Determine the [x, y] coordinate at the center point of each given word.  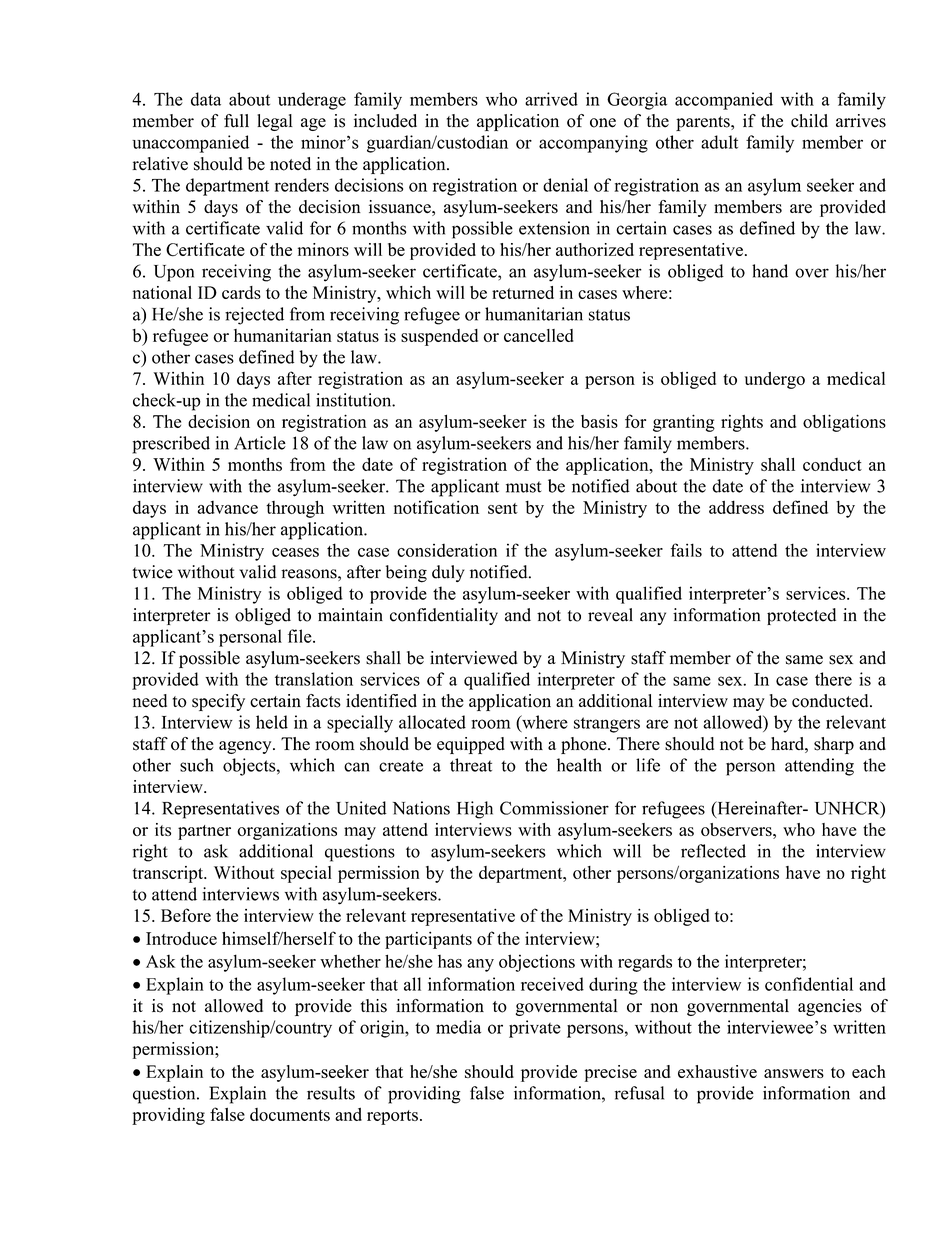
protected [801, 616]
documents [290, 1114]
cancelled [539, 335]
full [236, 121]
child [809, 121]
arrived [551, 99]
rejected [254, 316]
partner [204, 832]
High [475, 810]
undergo [775, 380]
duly [448, 573]
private [535, 1029]
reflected [713, 851]
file [301, 636]
